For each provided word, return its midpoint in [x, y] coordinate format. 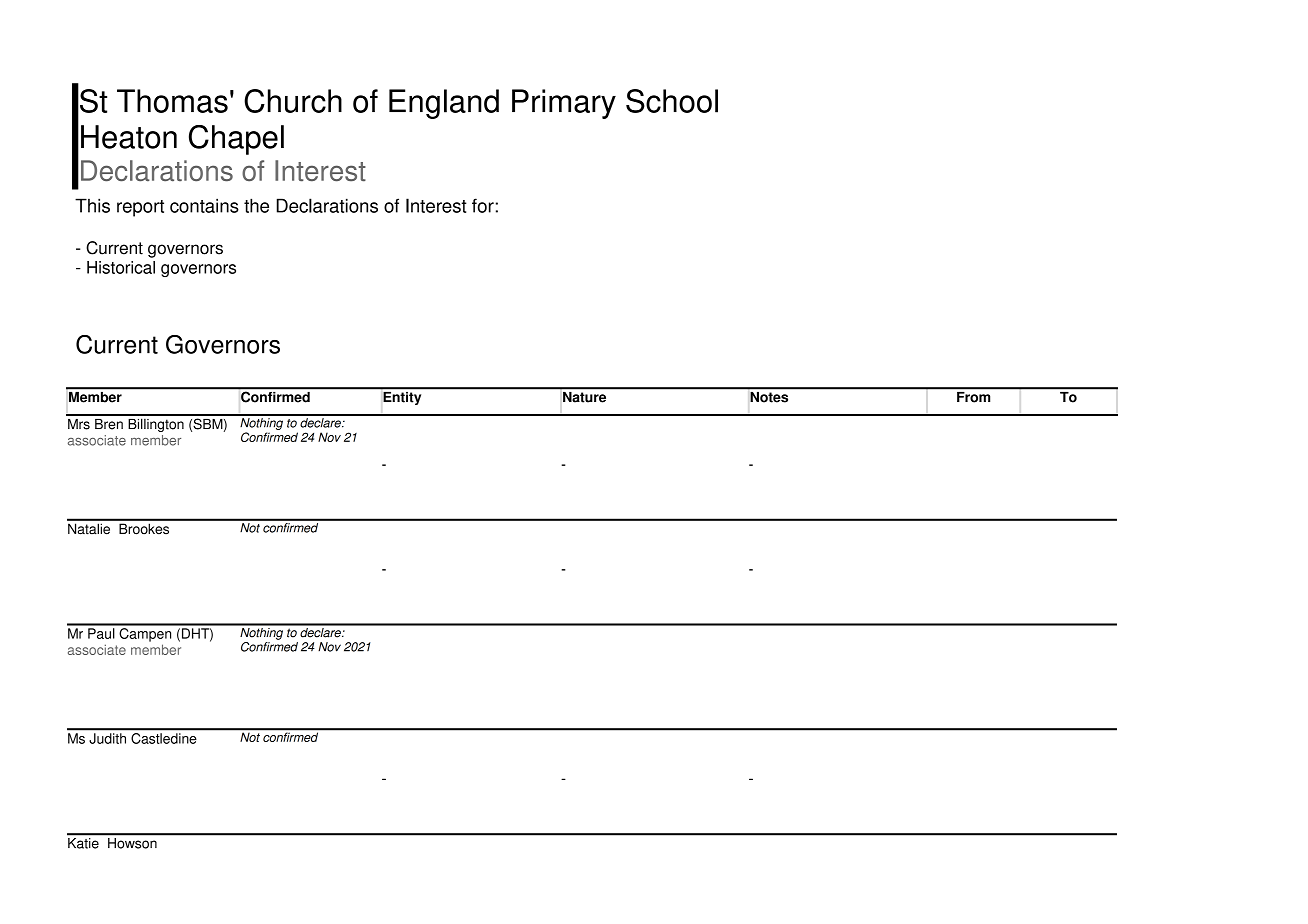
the [256, 205]
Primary [564, 104]
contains [204, 205]
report [140, 208]
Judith [108, 738]
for [483, 205]
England [444, 104]
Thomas [172, 101]
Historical [121, 267]
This [92, 205]
